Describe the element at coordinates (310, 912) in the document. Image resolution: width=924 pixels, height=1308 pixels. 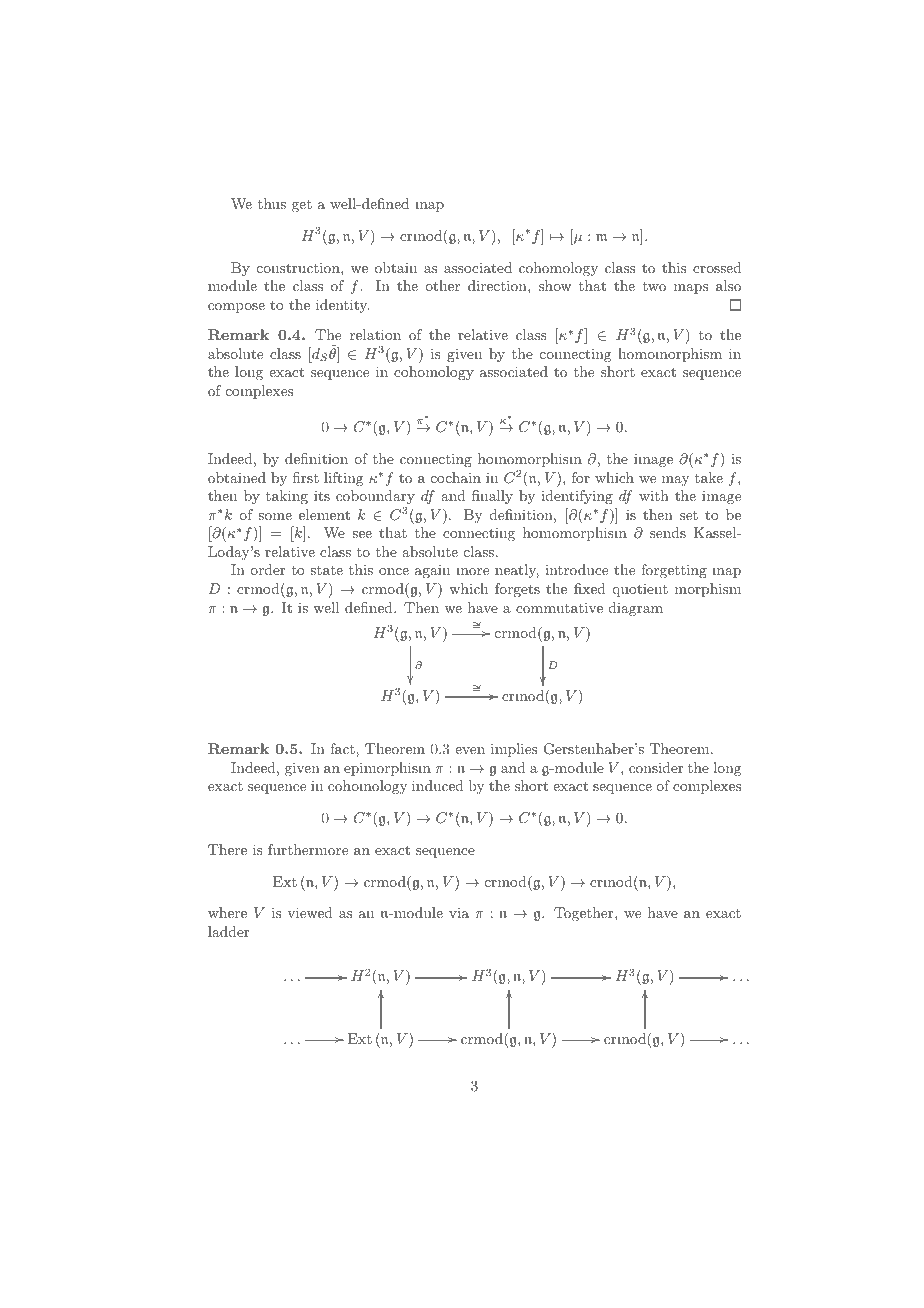
I see `viewed` at that location.
